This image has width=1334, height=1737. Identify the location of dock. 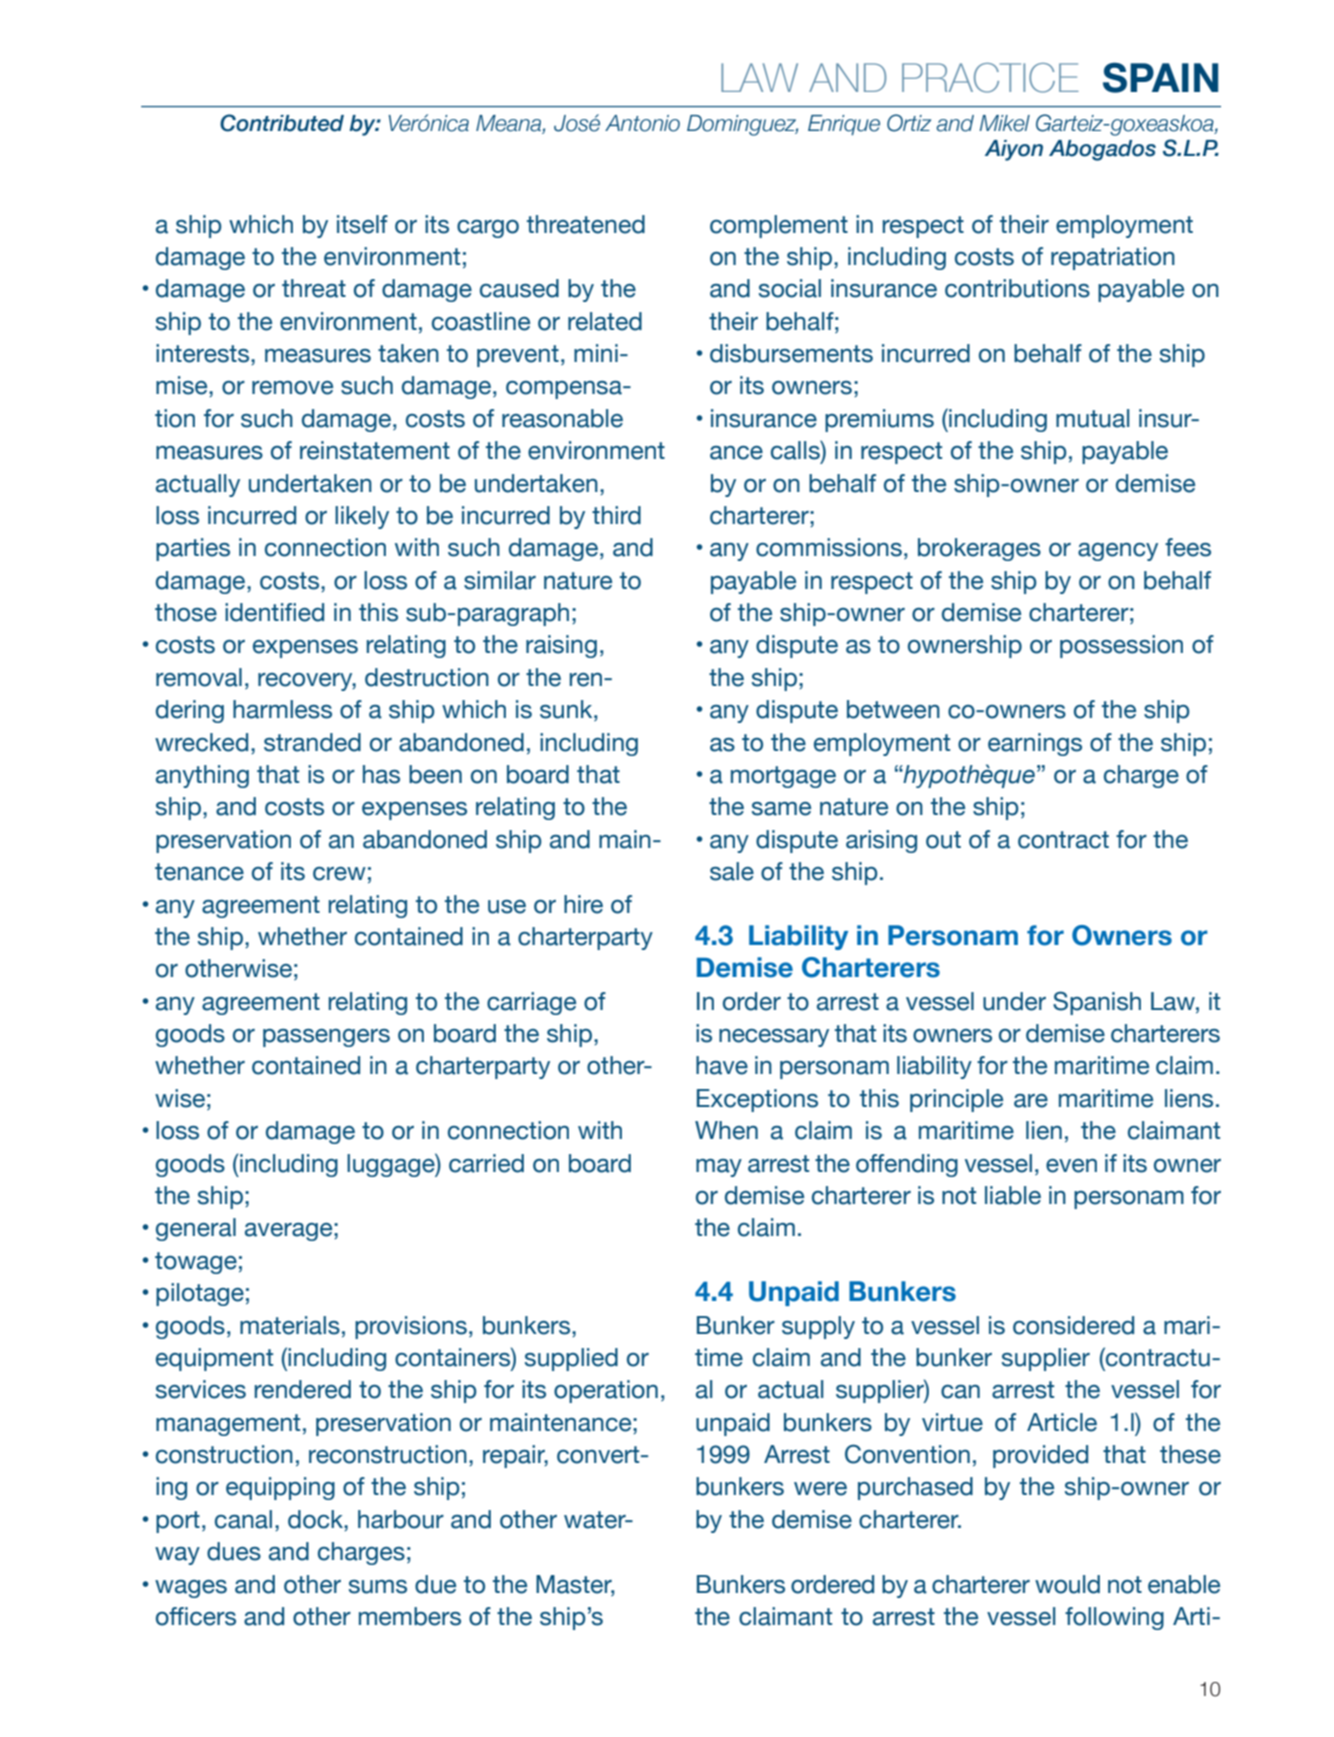
(316, 1520).
